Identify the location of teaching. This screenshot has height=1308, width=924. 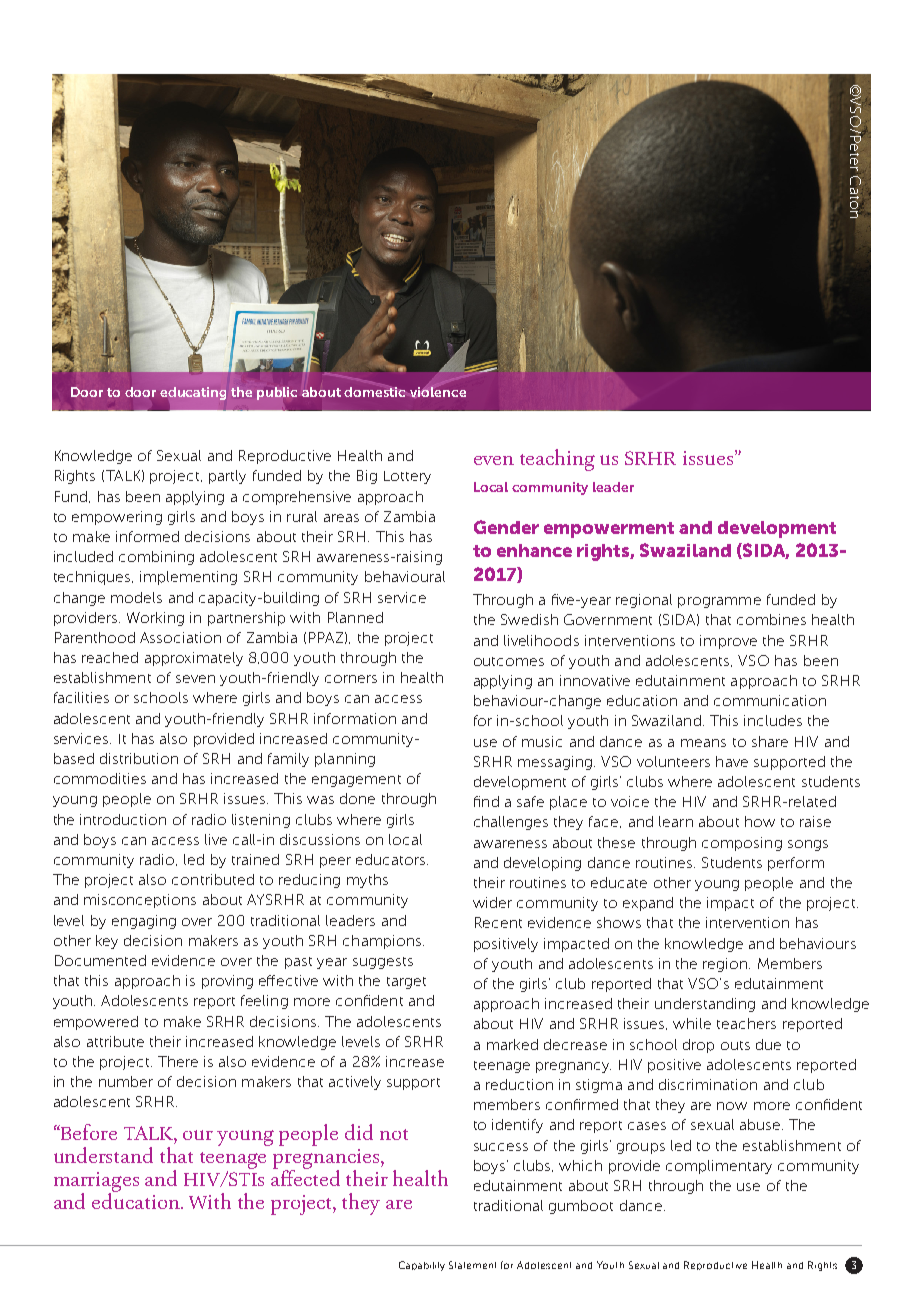
(557, 460).
